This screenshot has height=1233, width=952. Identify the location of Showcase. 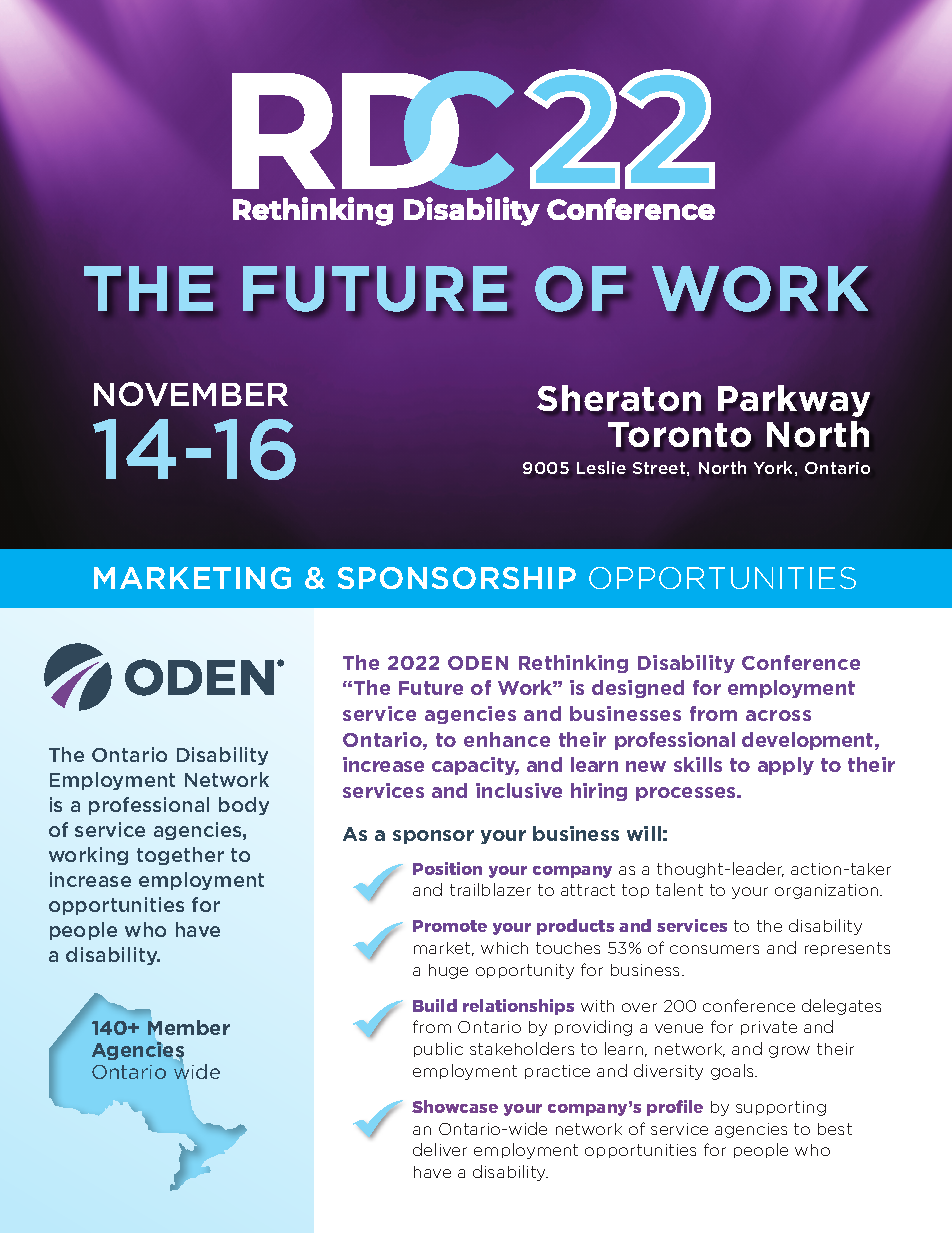
(455, 1106).
